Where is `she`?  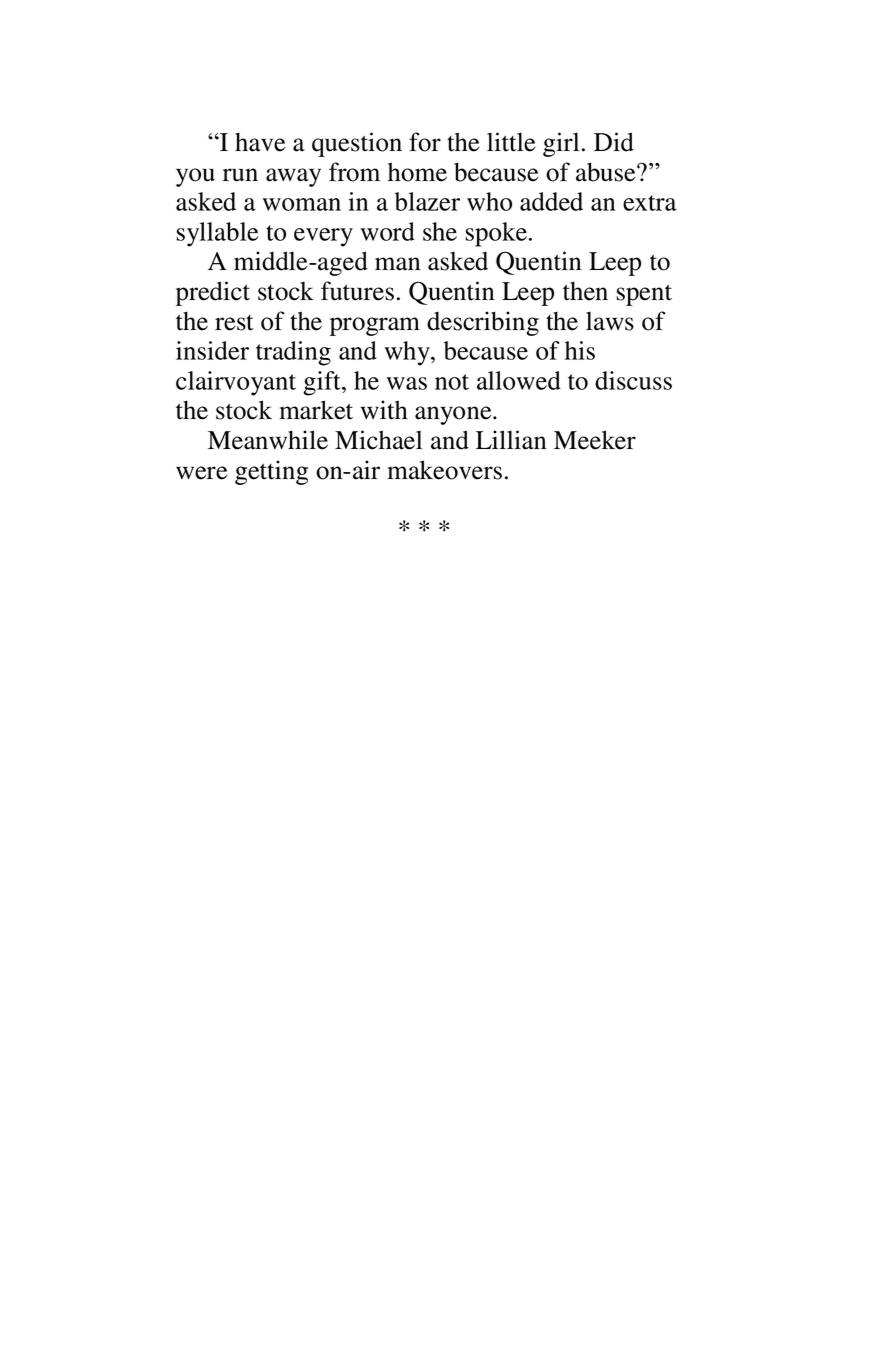
she is located at coordinates (440, 231).
